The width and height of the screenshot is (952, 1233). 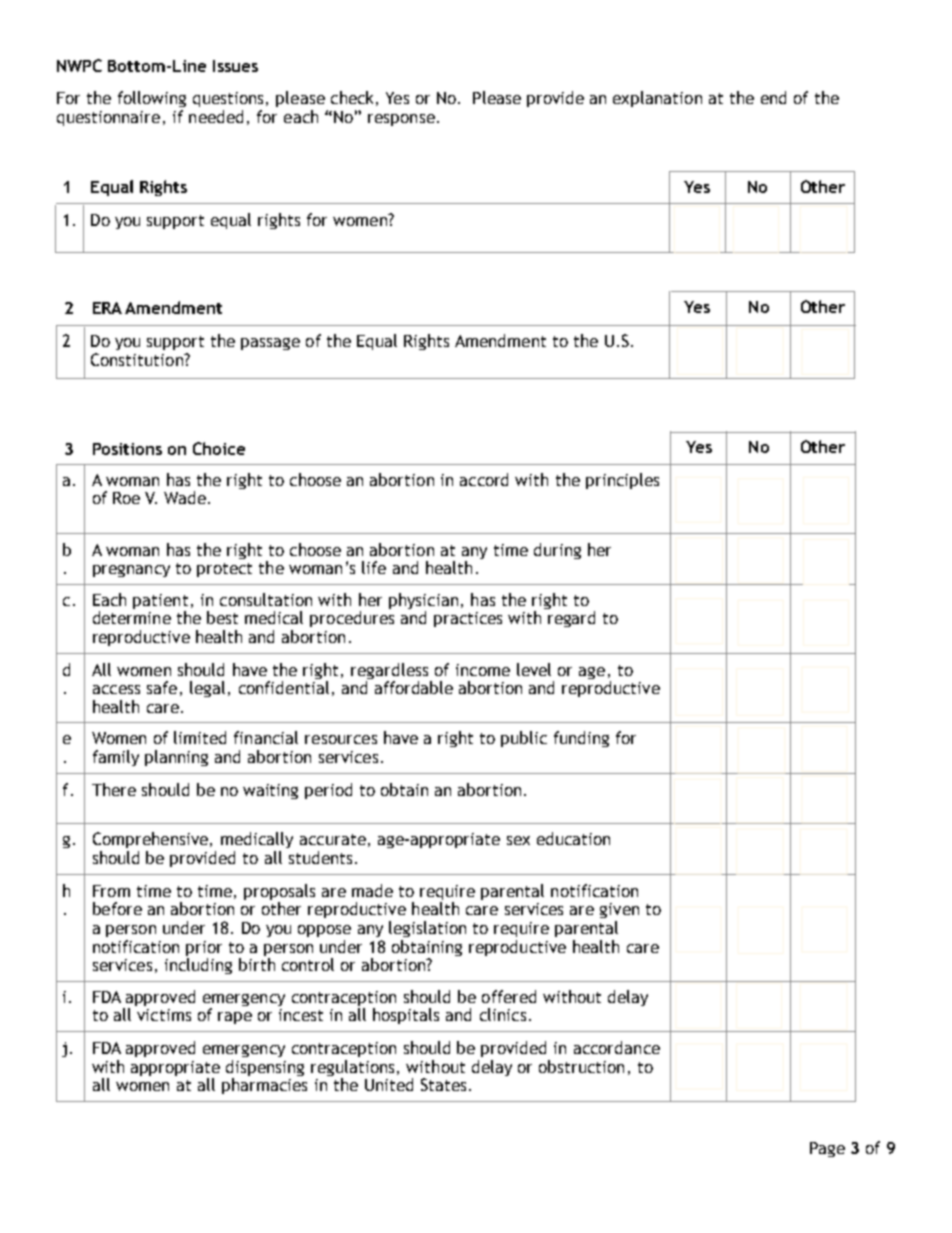 I want to click on response, so click(x=401, y=120).
